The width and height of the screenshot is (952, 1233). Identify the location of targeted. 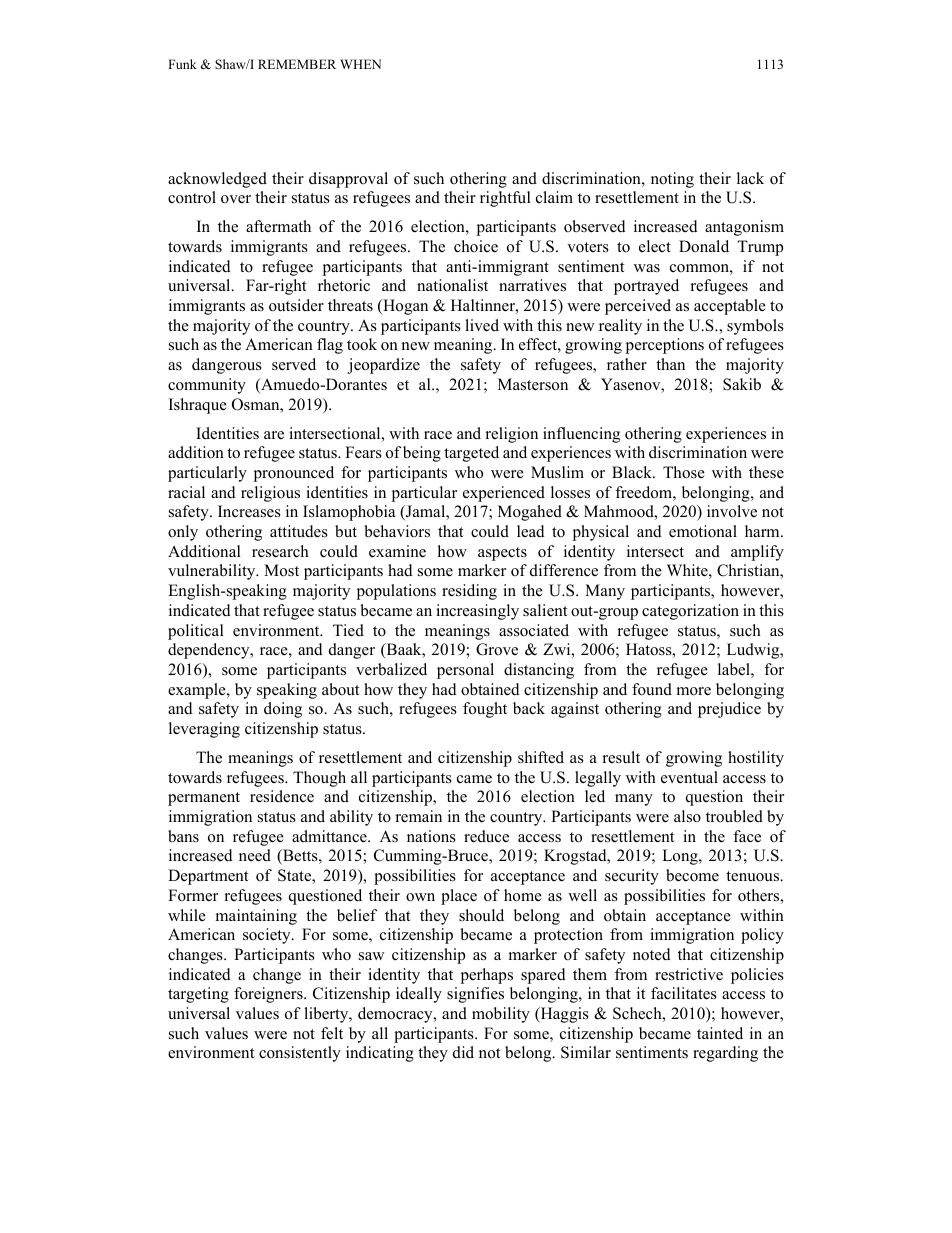
(471, 454).
